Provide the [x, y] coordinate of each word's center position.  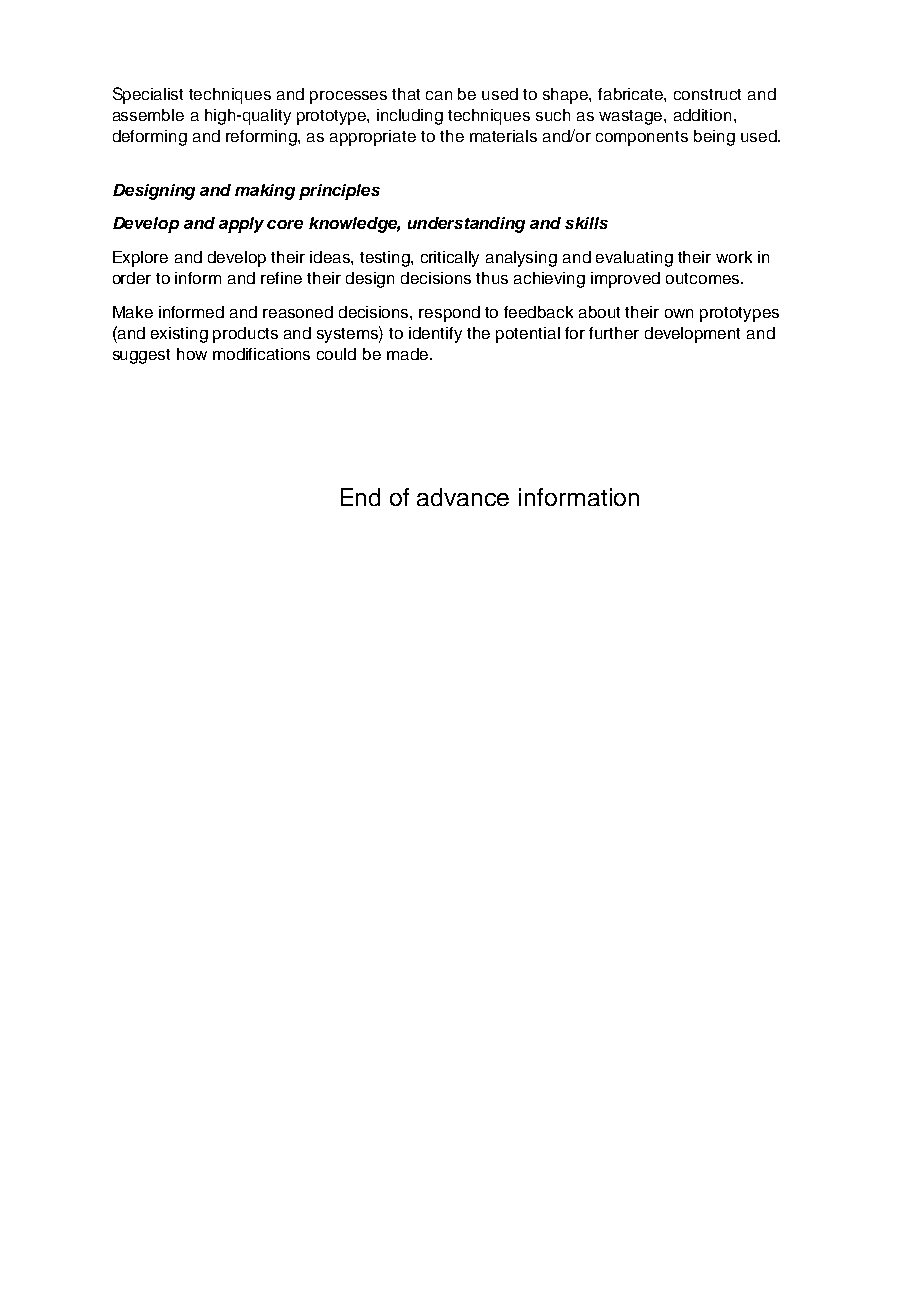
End [360, 497]
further [614, 333]
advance [463, 497]
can [439, 95]
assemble [148, 115]
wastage [632, 117]
